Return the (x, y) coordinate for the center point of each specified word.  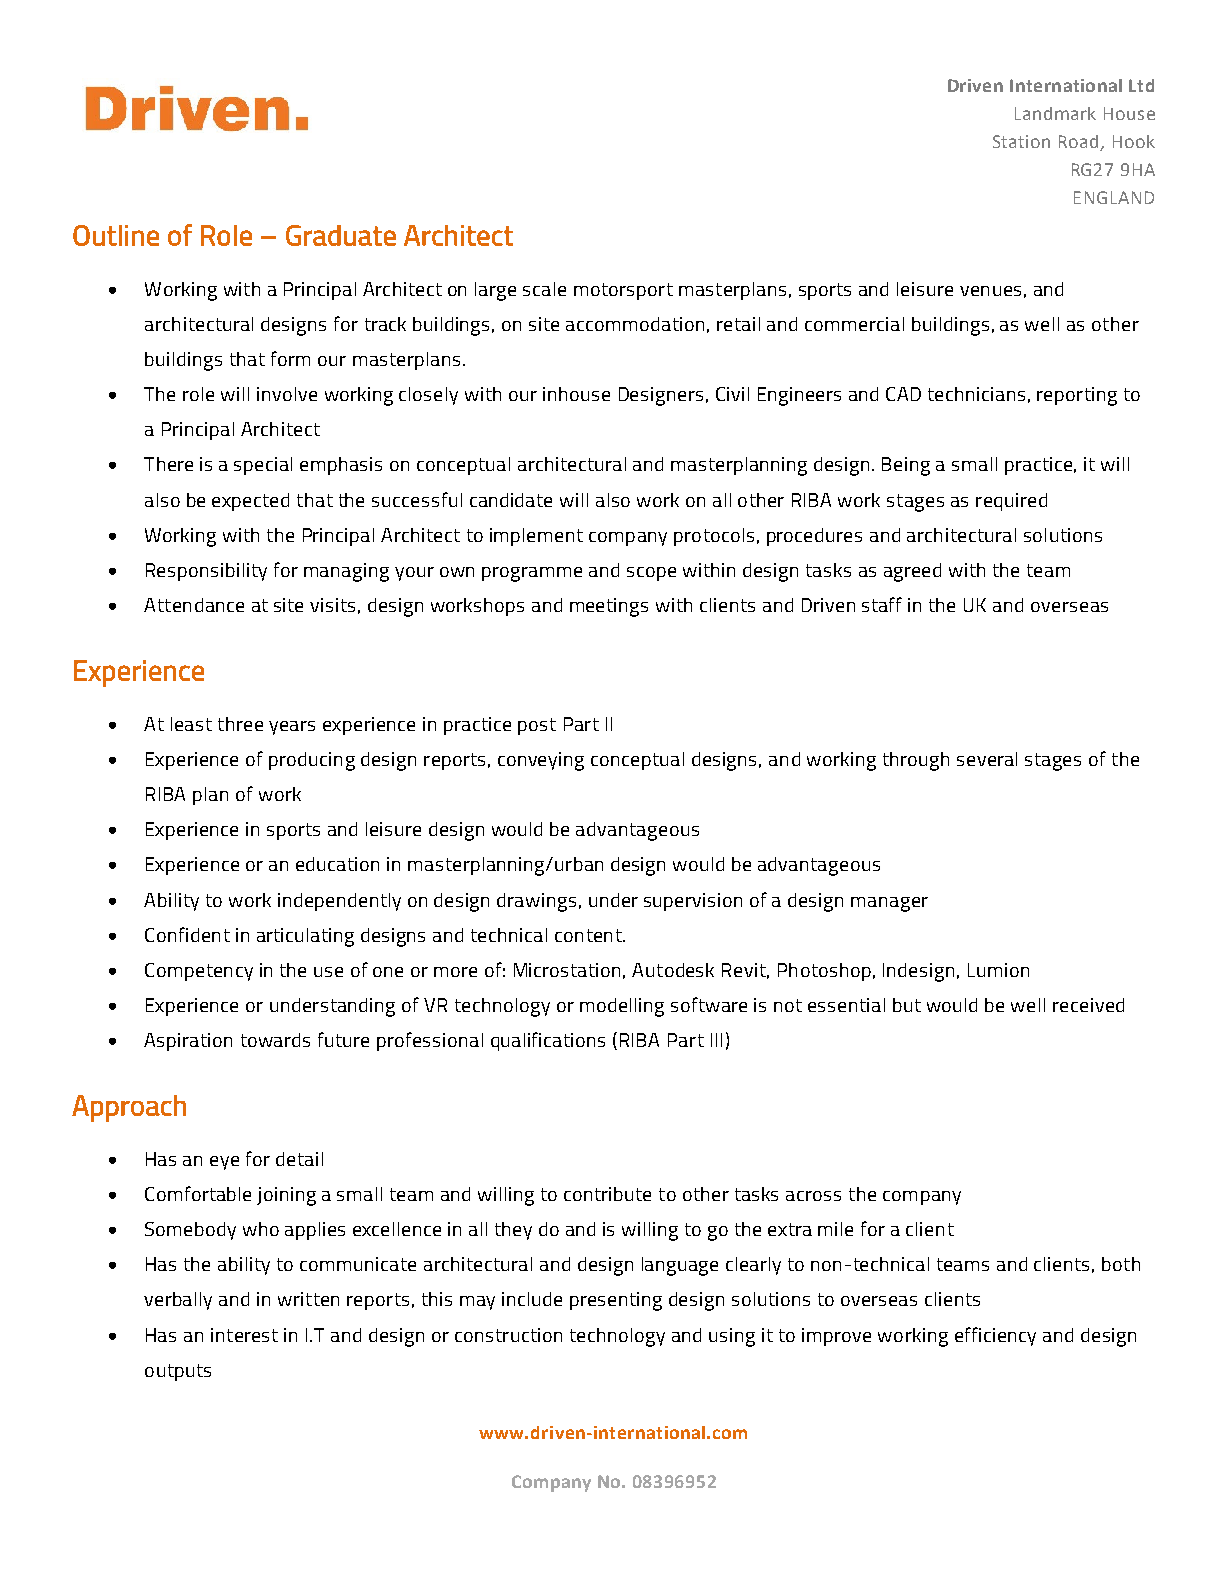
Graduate (341, 235)
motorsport (623, 291)
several (987, 759)
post (537, 726)
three (240, 724)
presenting (616, 1301)
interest (244, 1335)
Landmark (1055, 113)
